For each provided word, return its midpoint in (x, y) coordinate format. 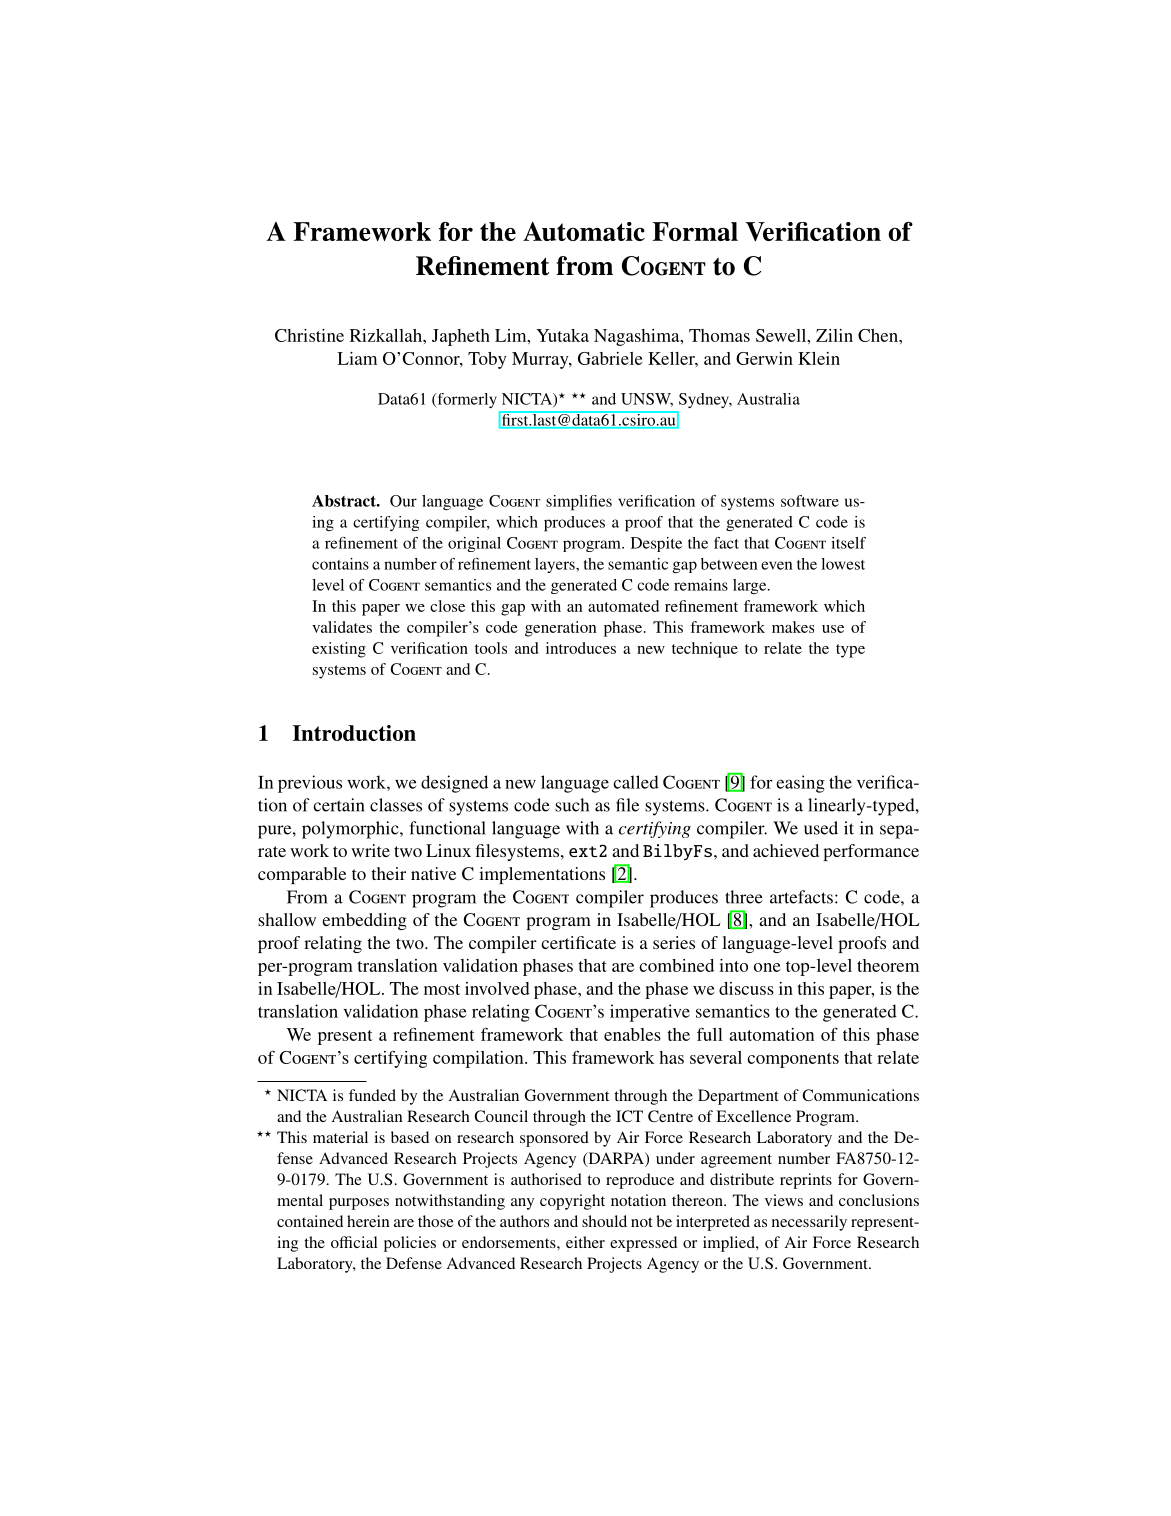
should (604, 1221)
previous (310, 784)
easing (800, 784)
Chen (879, 335)
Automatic (584, 231)
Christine (309, 335)
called (636, 782)
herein (368, 1221)
